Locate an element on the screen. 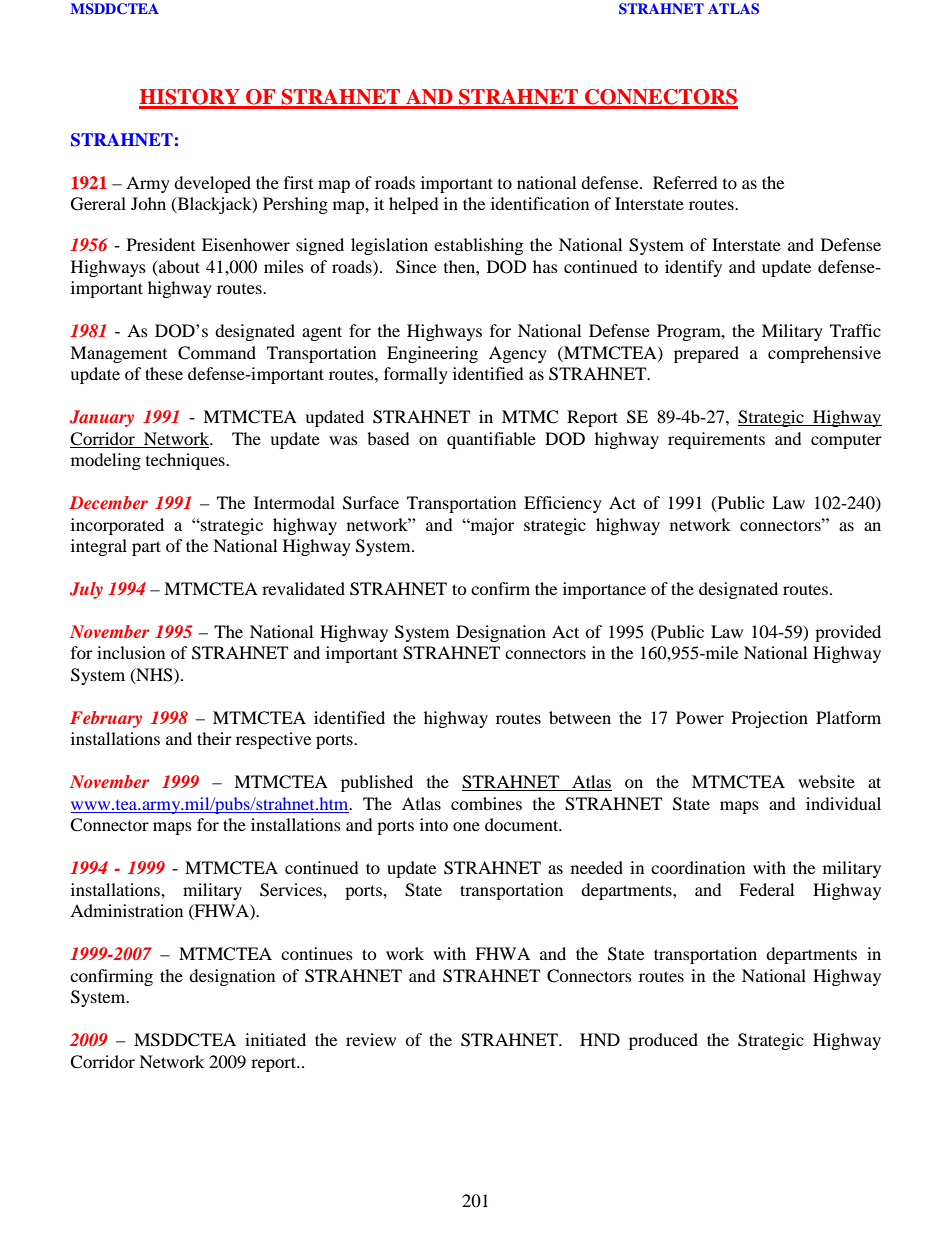 This screenshot has width=952, height=1233. Referred is located at coordinates (685, 182).
